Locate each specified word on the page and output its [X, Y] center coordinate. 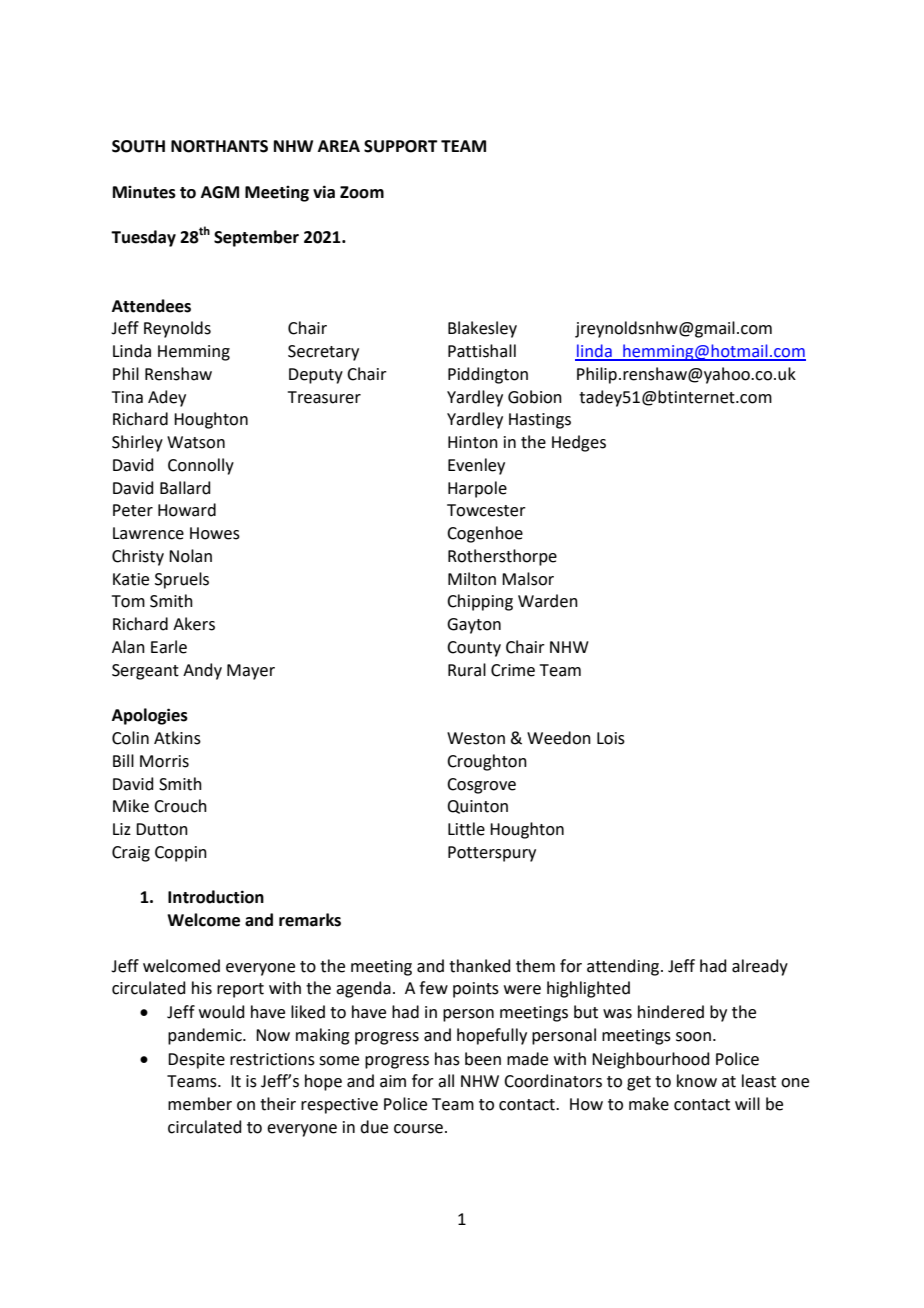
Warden [548, 601]
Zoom [362, 192]
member [200, 1104]
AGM [220, 192]
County [474, 649]
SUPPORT [401, 146]
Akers [194, 624]
